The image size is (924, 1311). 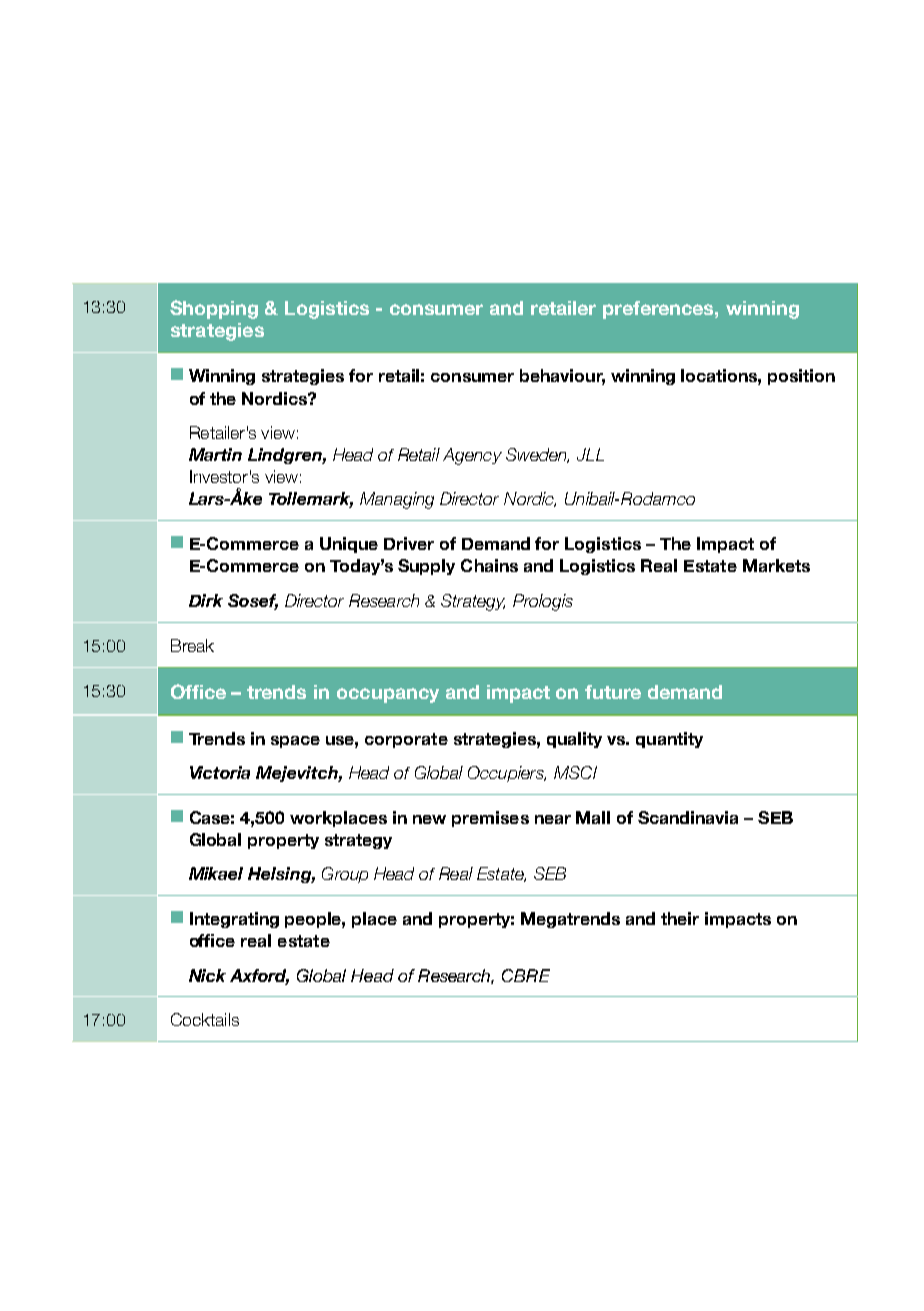 What do you see at coordinates (207, 975) in the screenshot?
I see `Nick` at bounding box center [207, 975].
